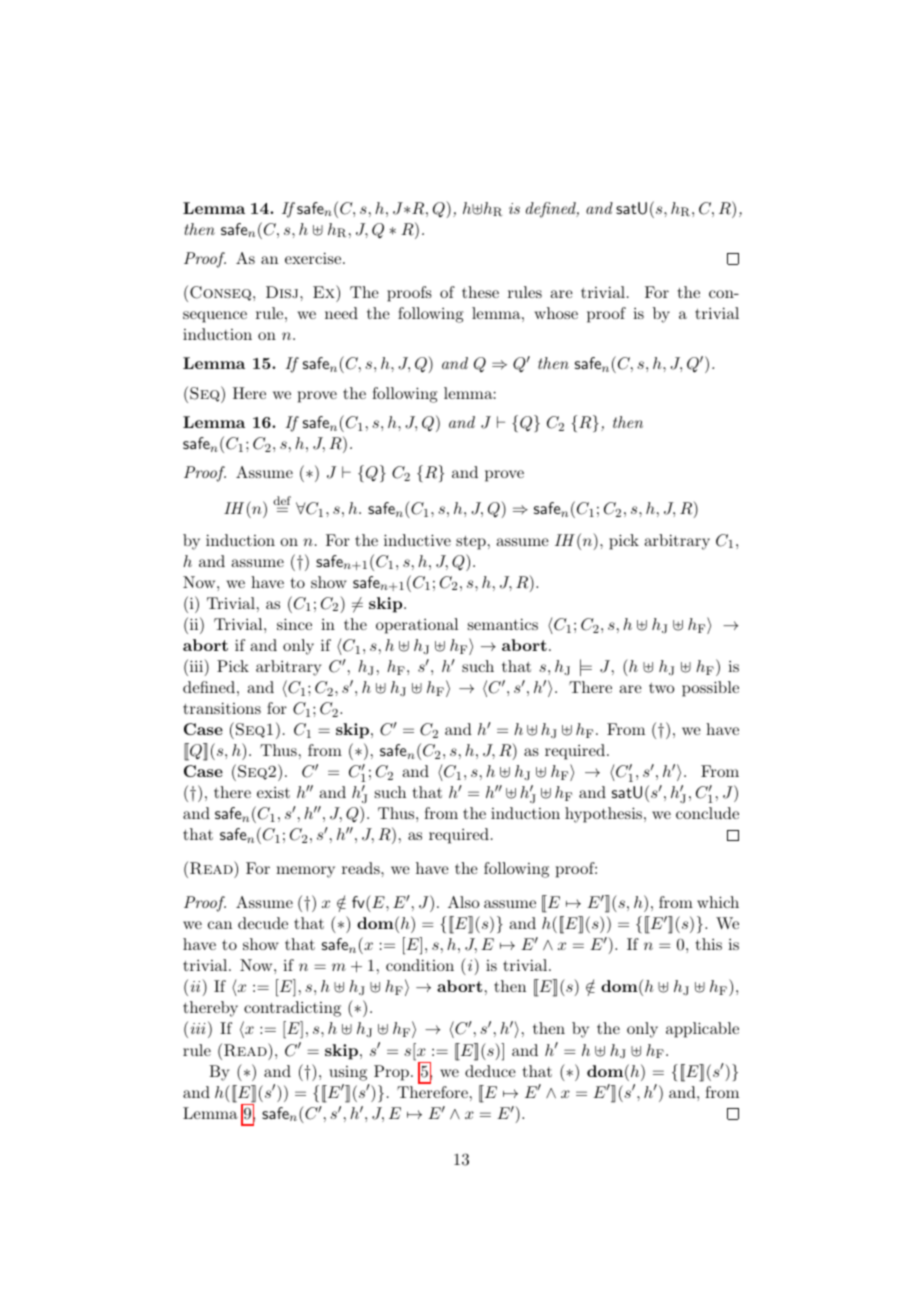 The image size is (924, 1308). Describe the element at coordinates (313, 258) in the document. I see `exercise` at that location.
